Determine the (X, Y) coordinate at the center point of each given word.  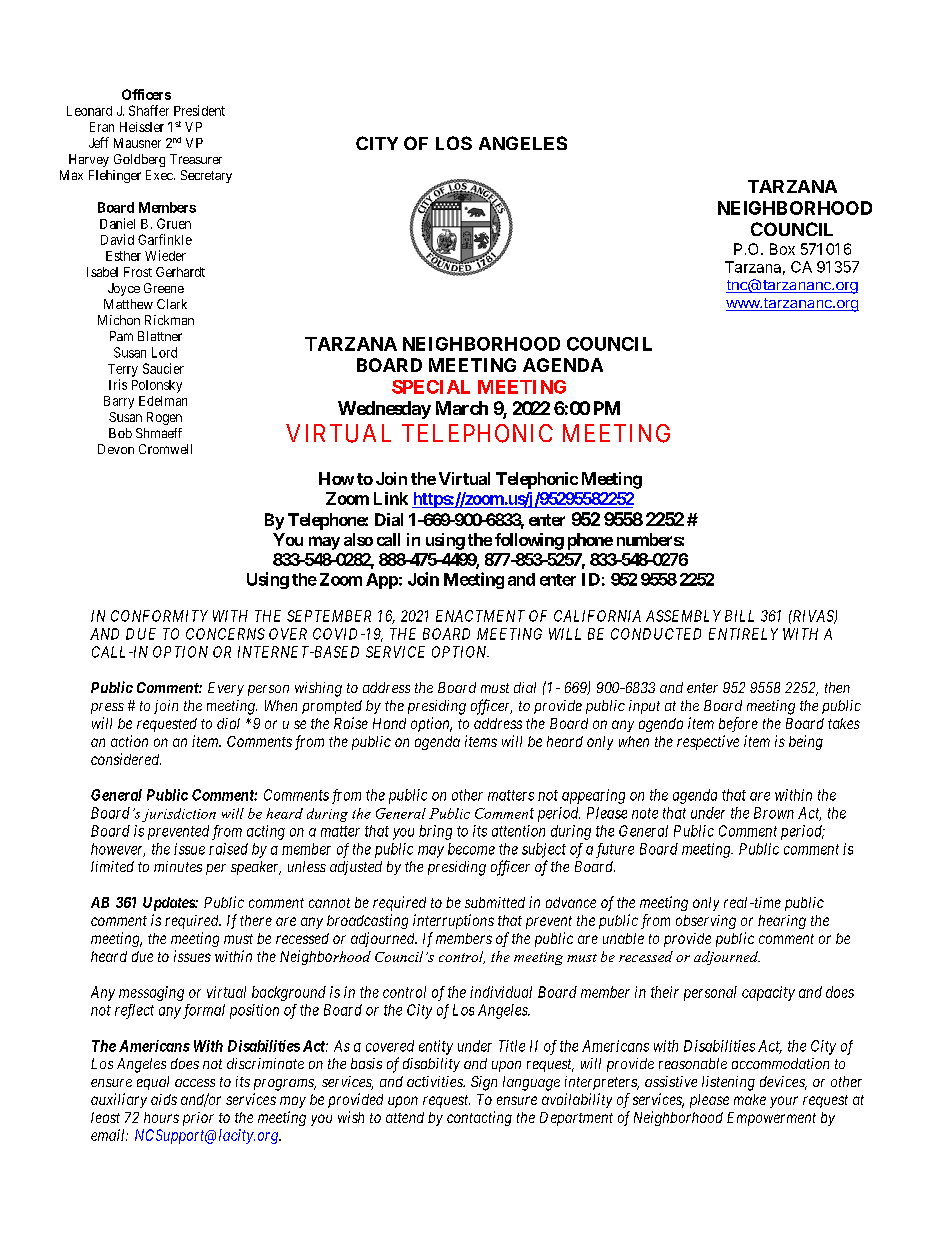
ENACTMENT (480, 616)
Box (782, 249)
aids (164, 1099)
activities (436, 1081)
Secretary (206, 176)
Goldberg (139, 160)
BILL (739, 616)
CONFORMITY (159, 616)
